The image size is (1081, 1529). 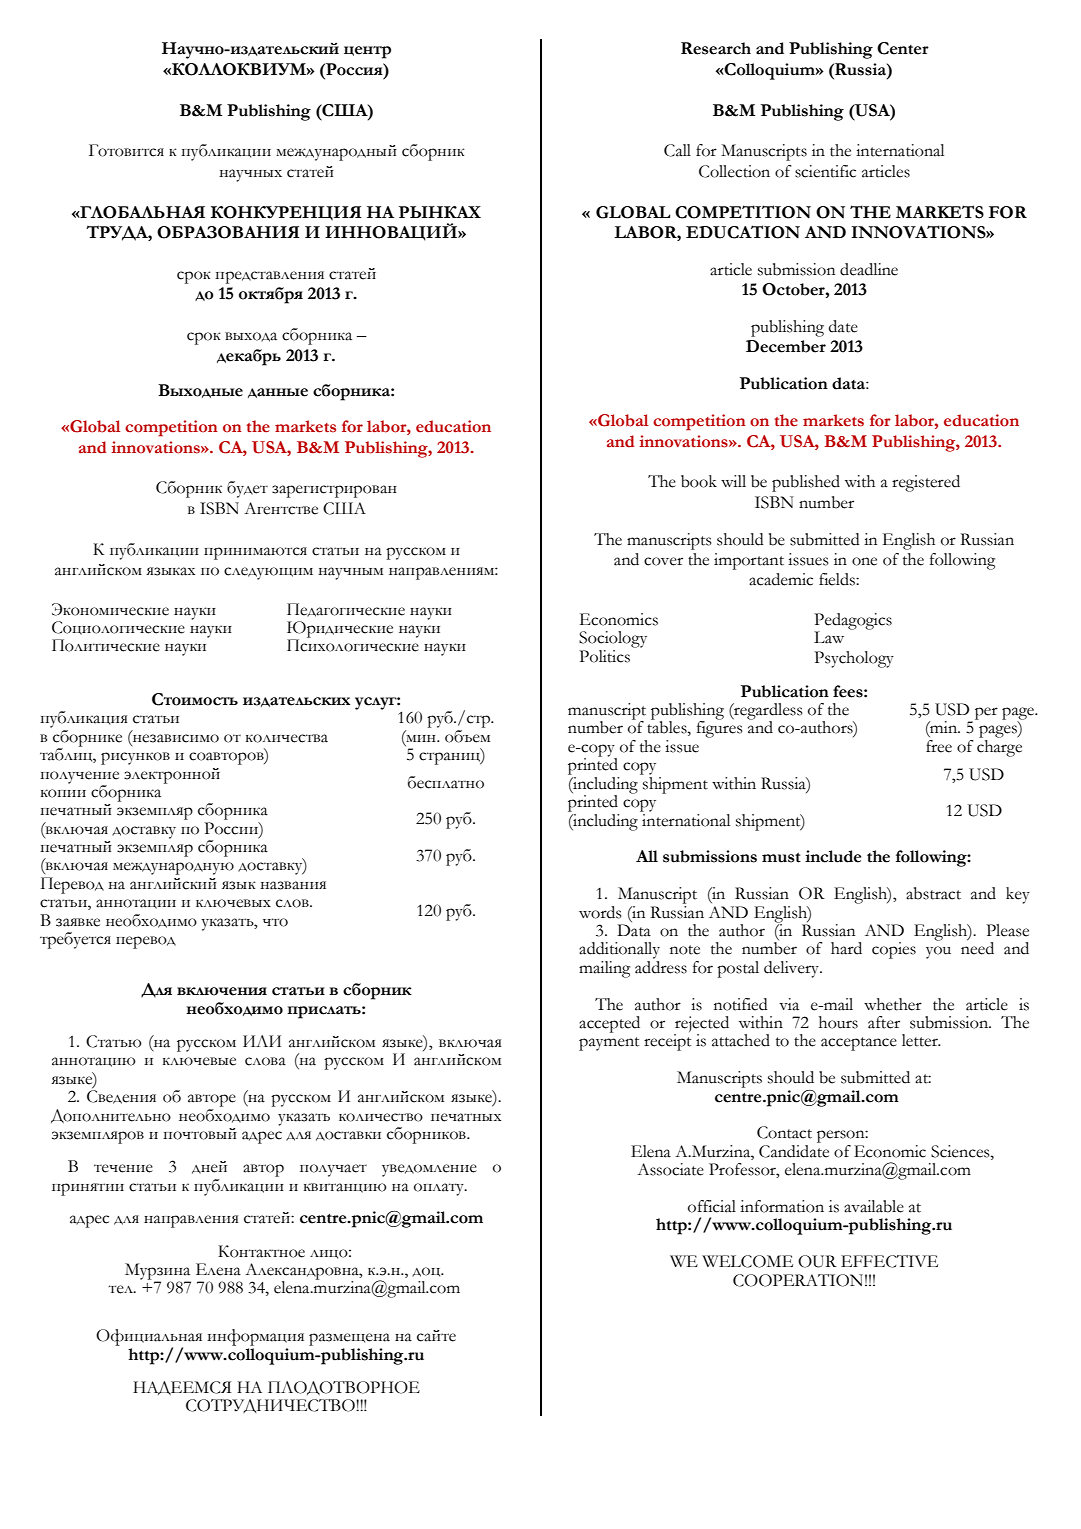 What do you see at coordinates (677, 150) in the document?
I see `Call` at bounding box center [677, 150].
